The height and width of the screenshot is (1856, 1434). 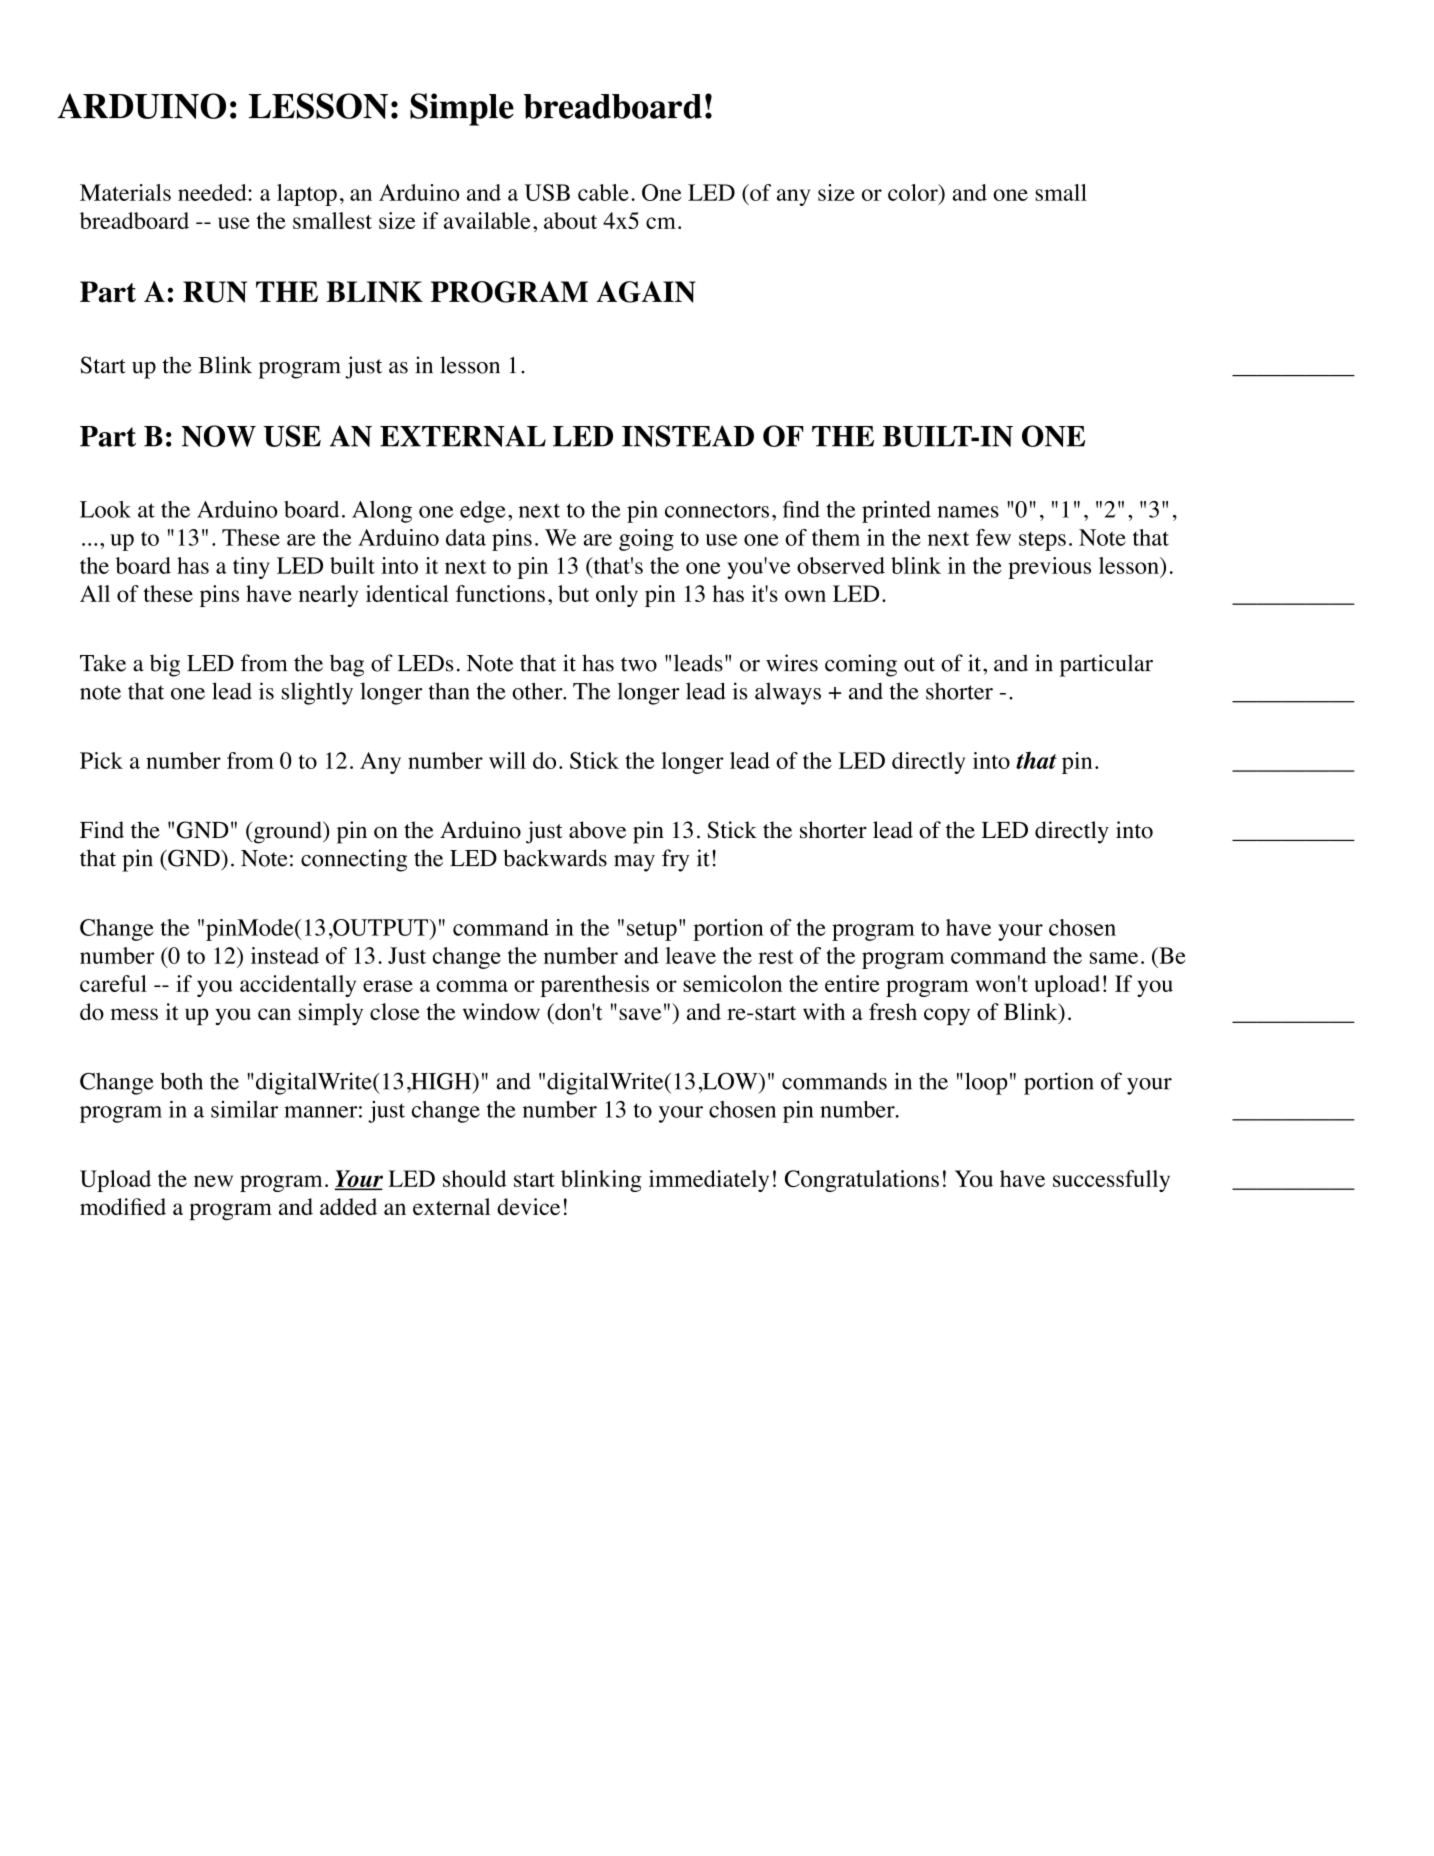 What do you see at coordinates (603, 192) in the screenshot?
I see `cable` at bounding box center [603, 192].
